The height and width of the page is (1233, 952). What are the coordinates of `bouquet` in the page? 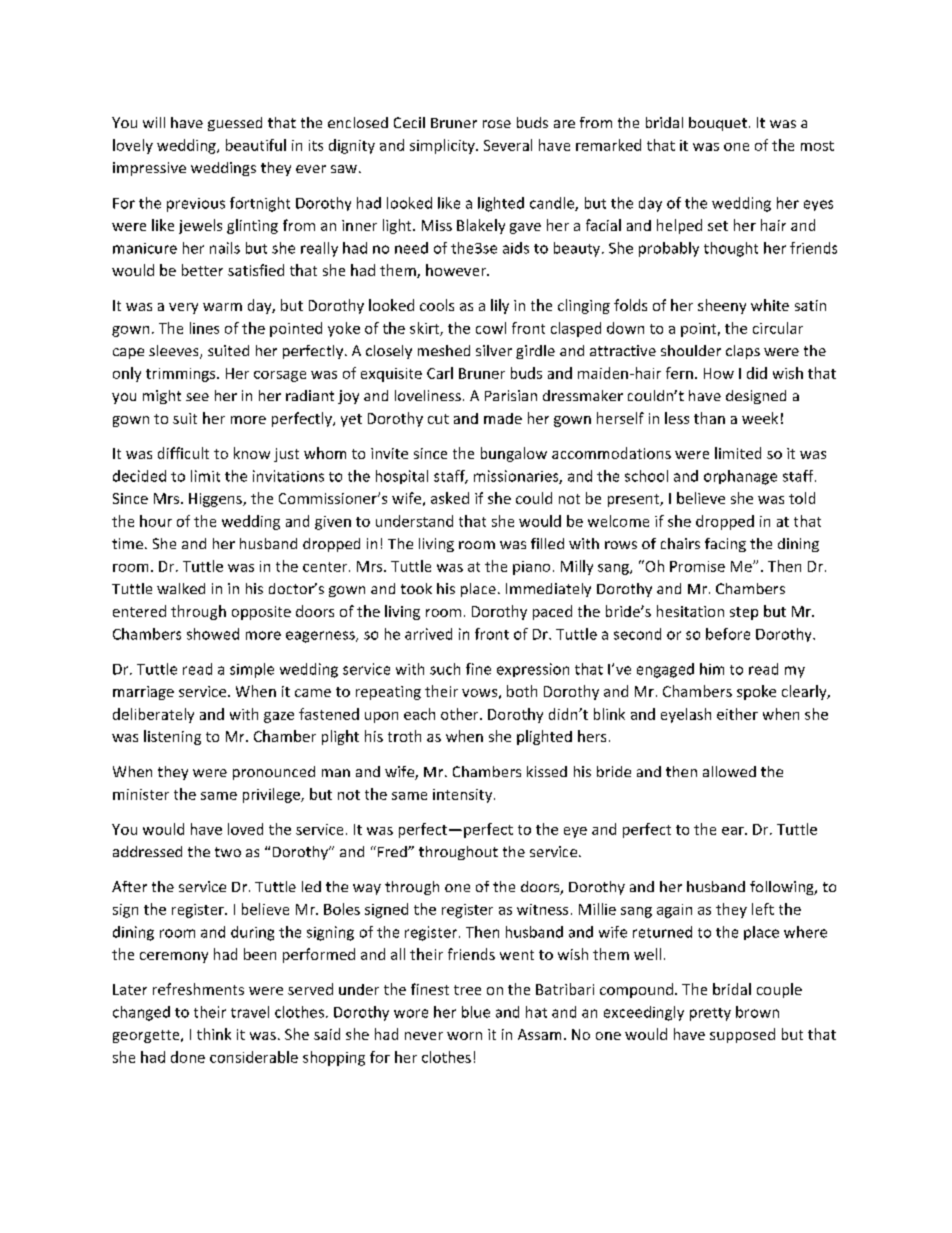 It's located at (718, 124).
